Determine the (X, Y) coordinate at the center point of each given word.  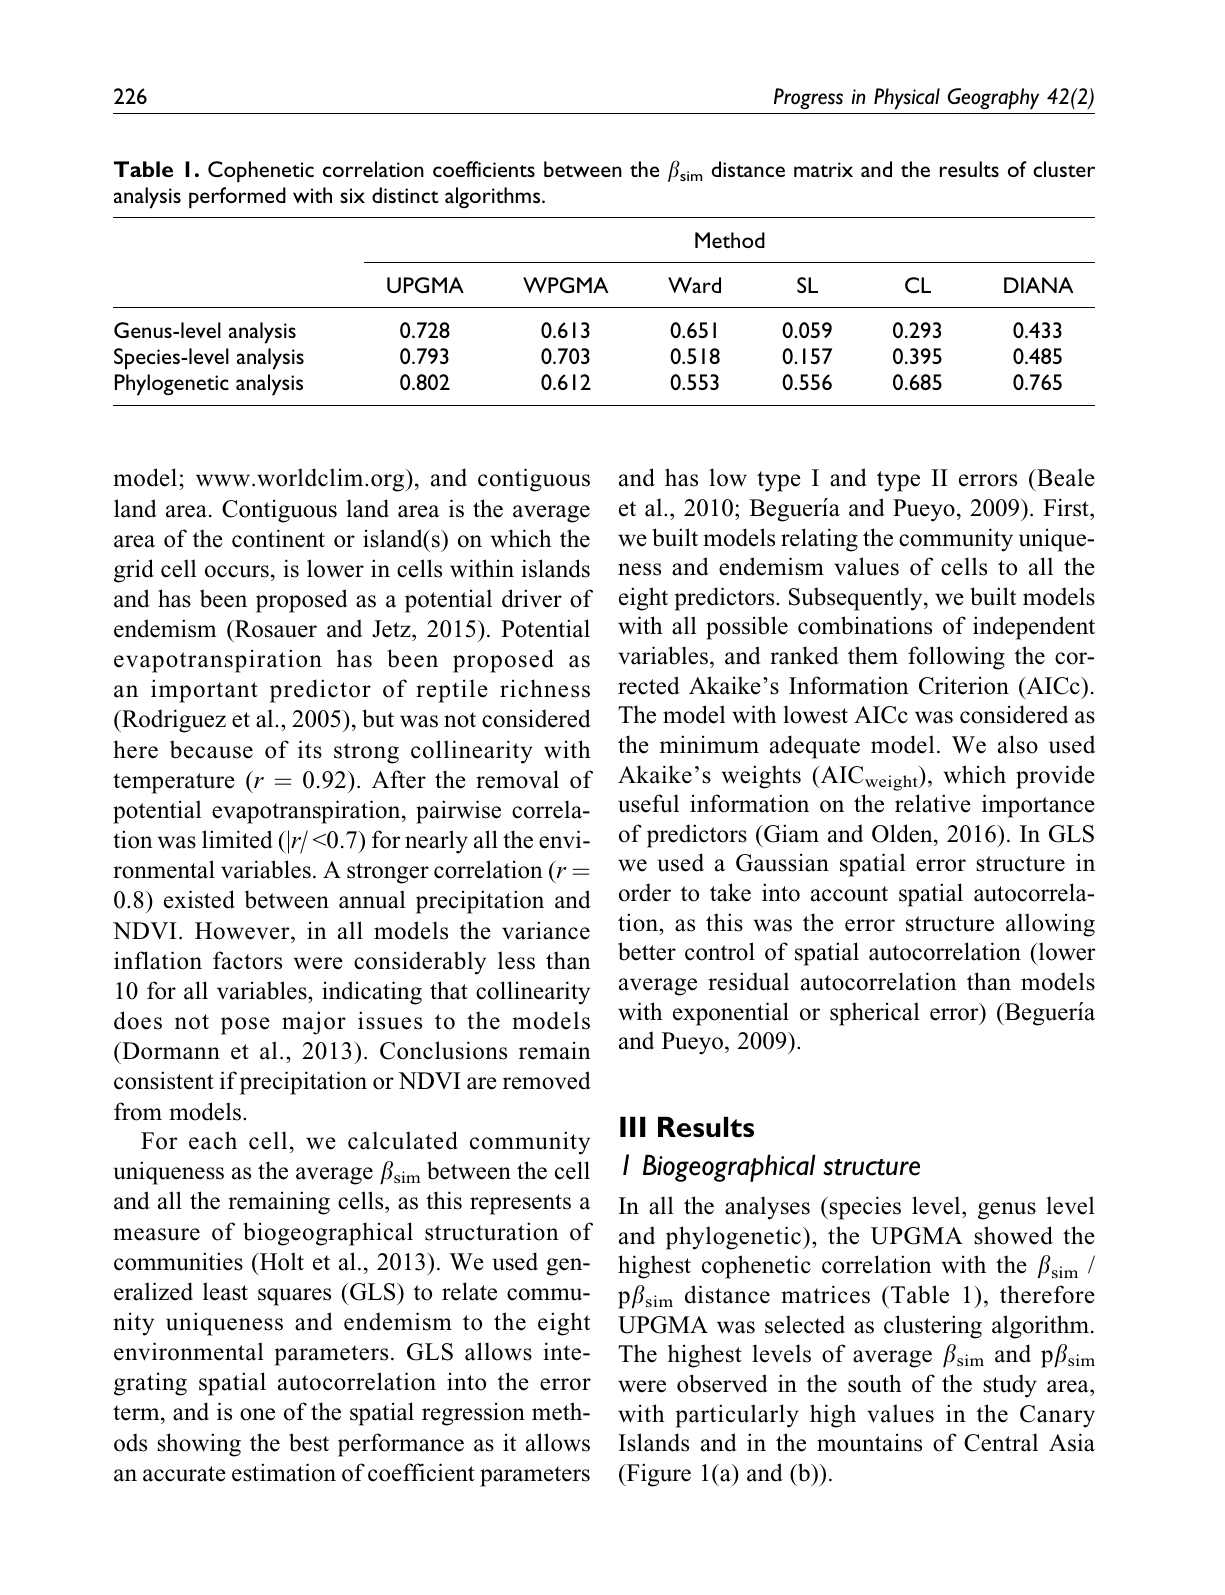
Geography (993, 99)
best (309, 1442)
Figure (657, 1475)
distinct (405, 195)
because (211, 749)
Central (1001, 1442)
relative (933, 803)
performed (237, 198)
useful (648, 803)
